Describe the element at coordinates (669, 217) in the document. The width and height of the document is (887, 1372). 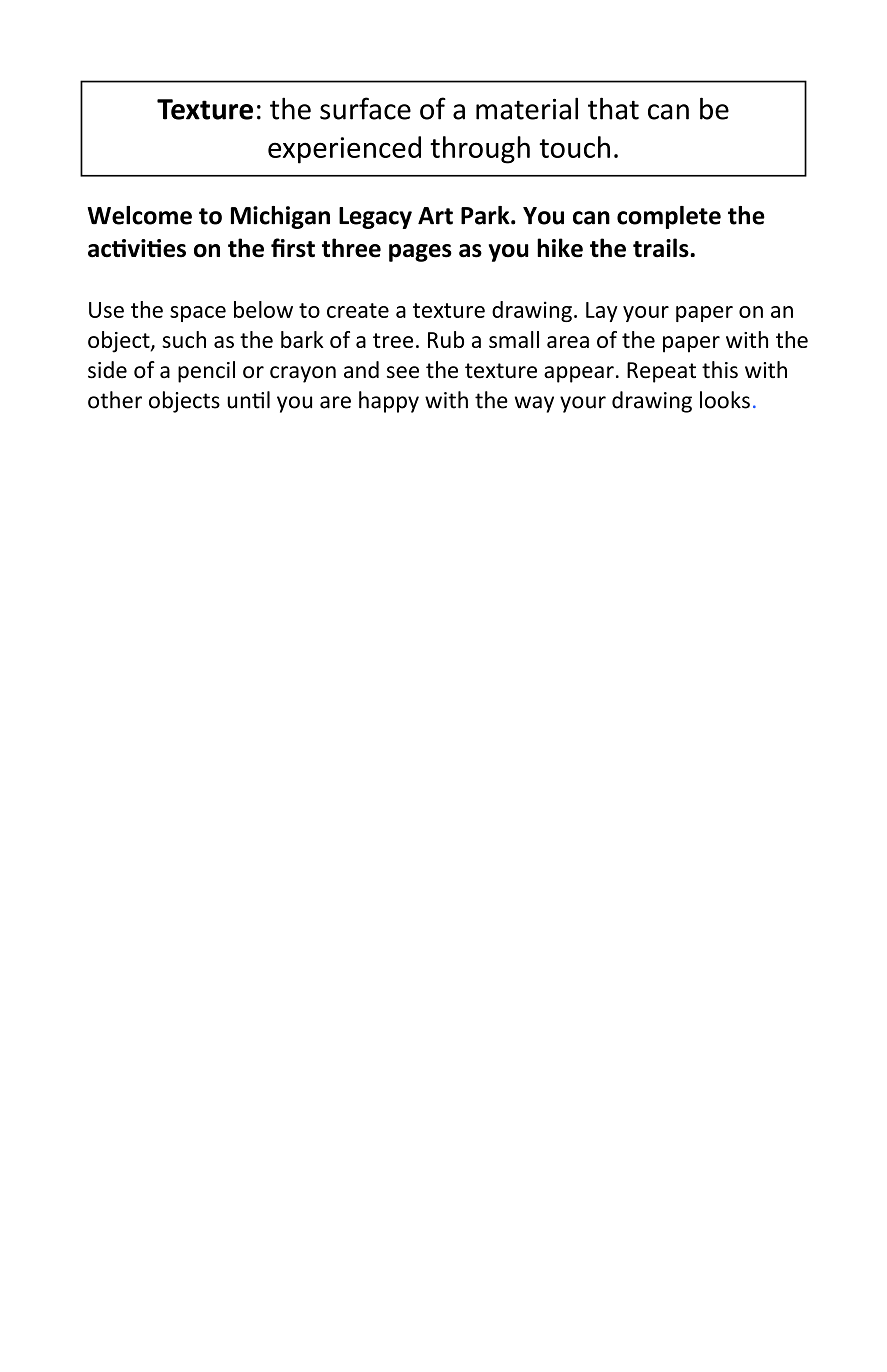
I see `complete` at that location.
